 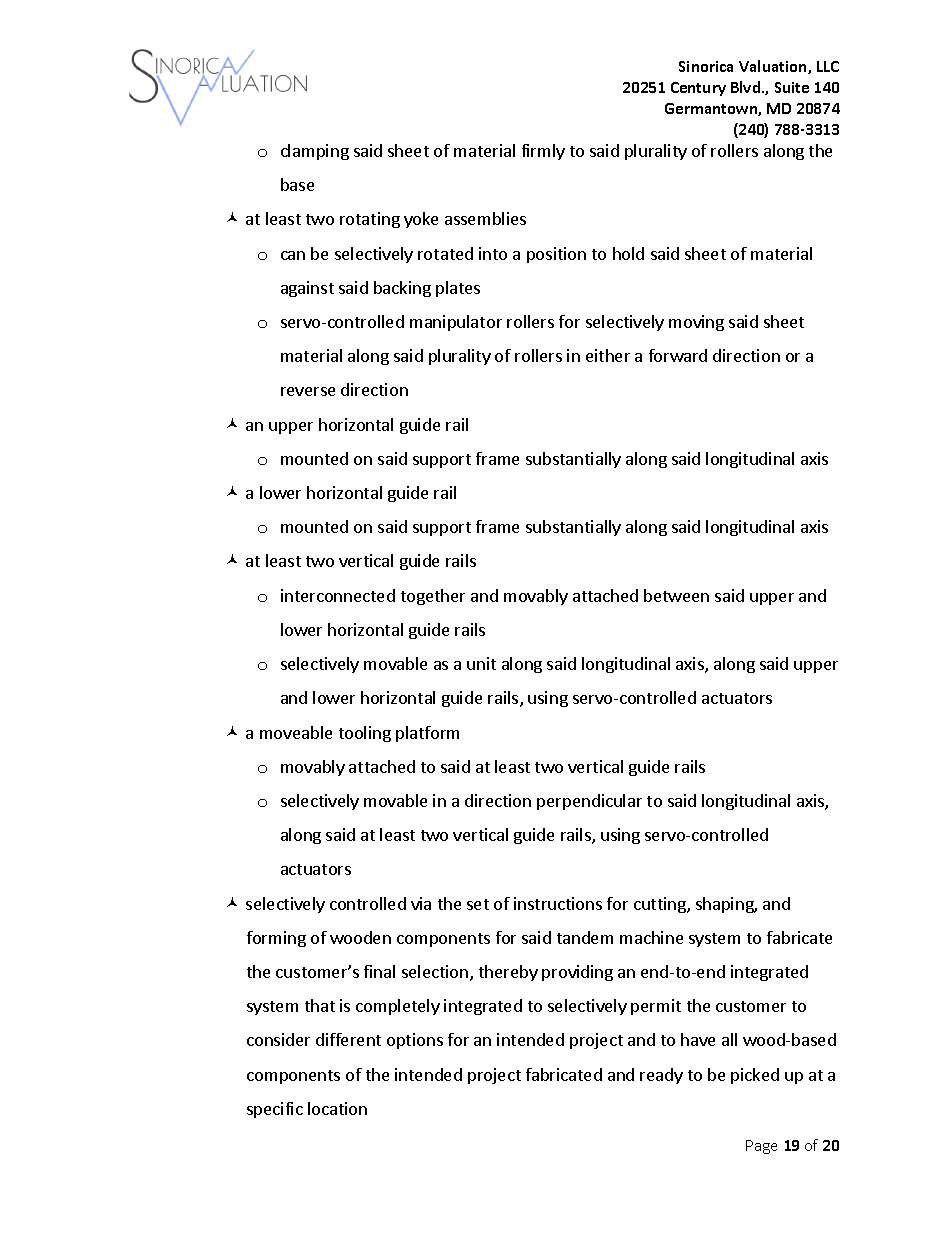 What do you see at coordinates (558, 903) in the screenshot?
I see `instructions` at bounding box center [558, 903].
